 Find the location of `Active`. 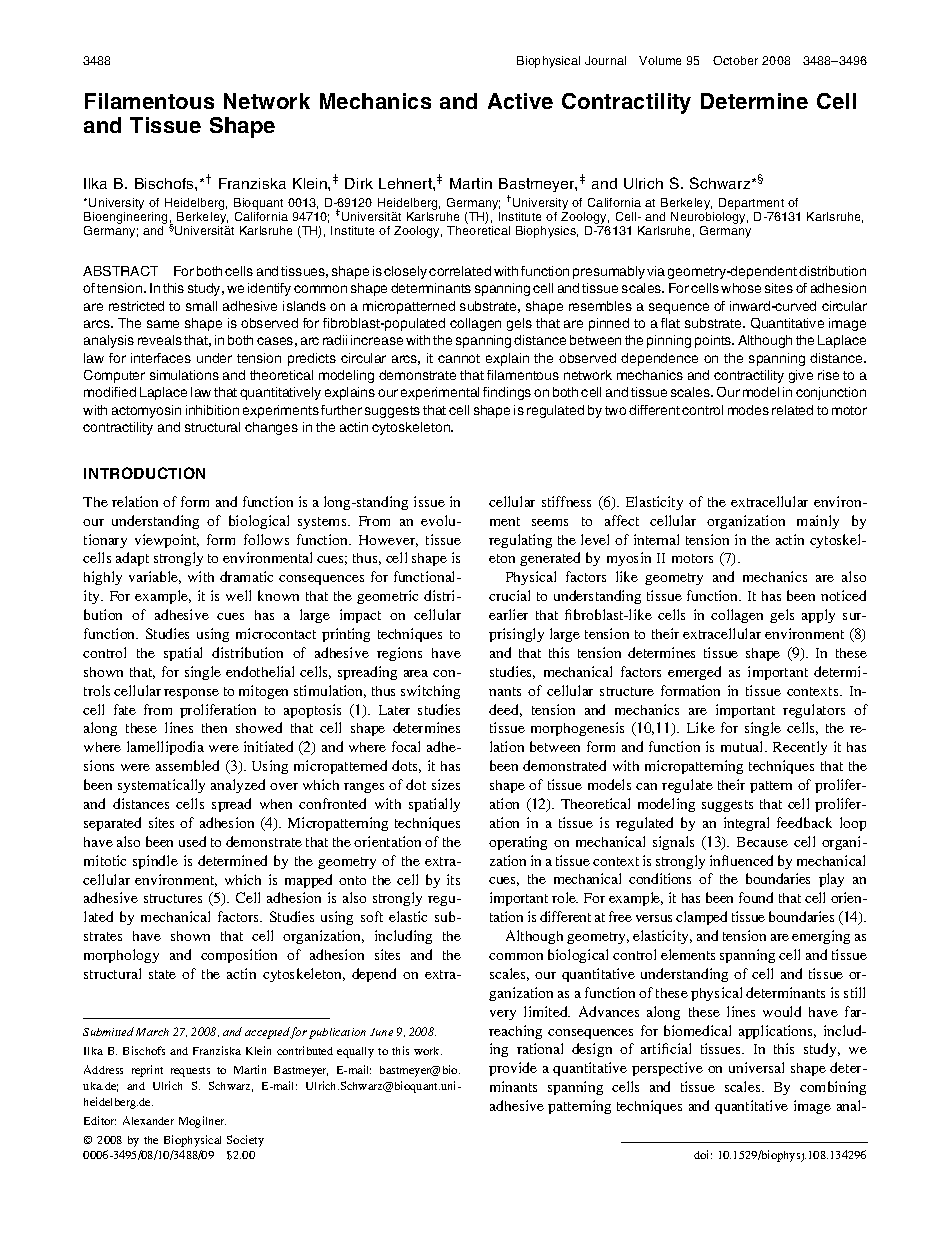

Active is located at coordinates (520, 101).
